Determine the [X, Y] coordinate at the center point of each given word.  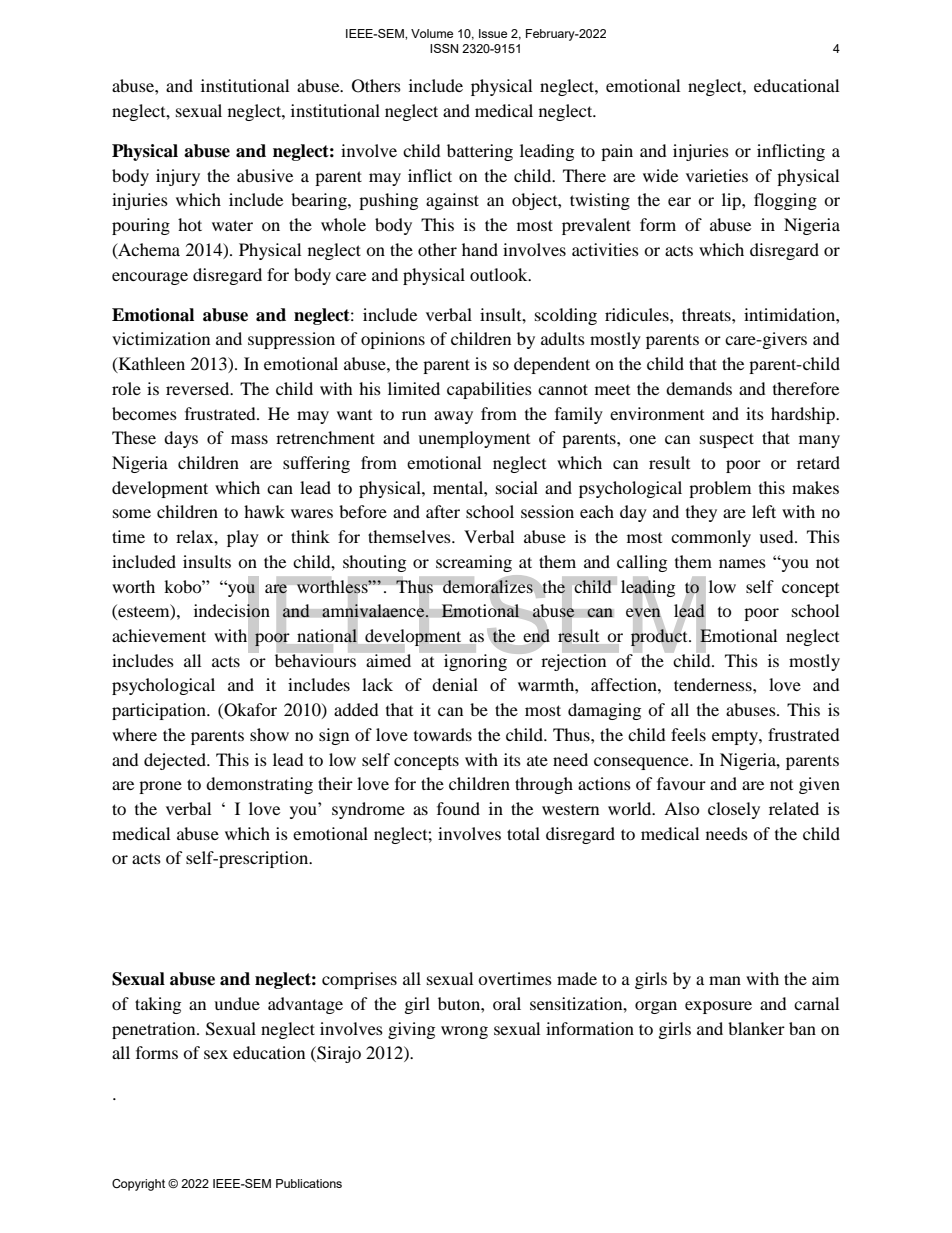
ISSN [444, 48]
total [523, 833]
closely [734, 810]
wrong [464, 1032]
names [742, 563]
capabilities [489, 390]
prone [160, 787]
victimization [161, 338]
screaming [474, 563]
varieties [717, 175]
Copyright [138, 1185]
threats [707, 314]
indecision [232, 611]
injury [178, 177]
